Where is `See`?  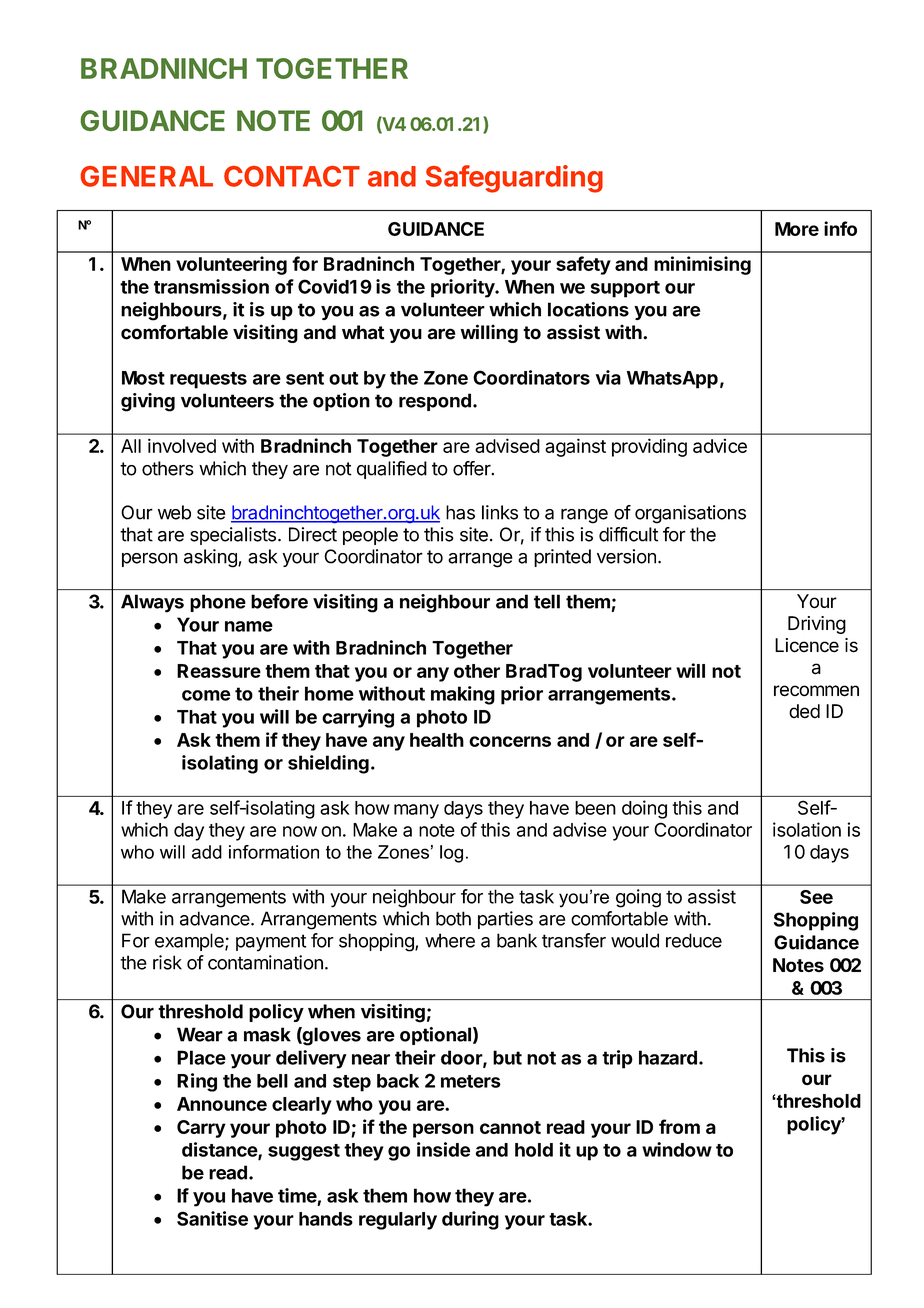
See is located at coordinates (816, 897).
